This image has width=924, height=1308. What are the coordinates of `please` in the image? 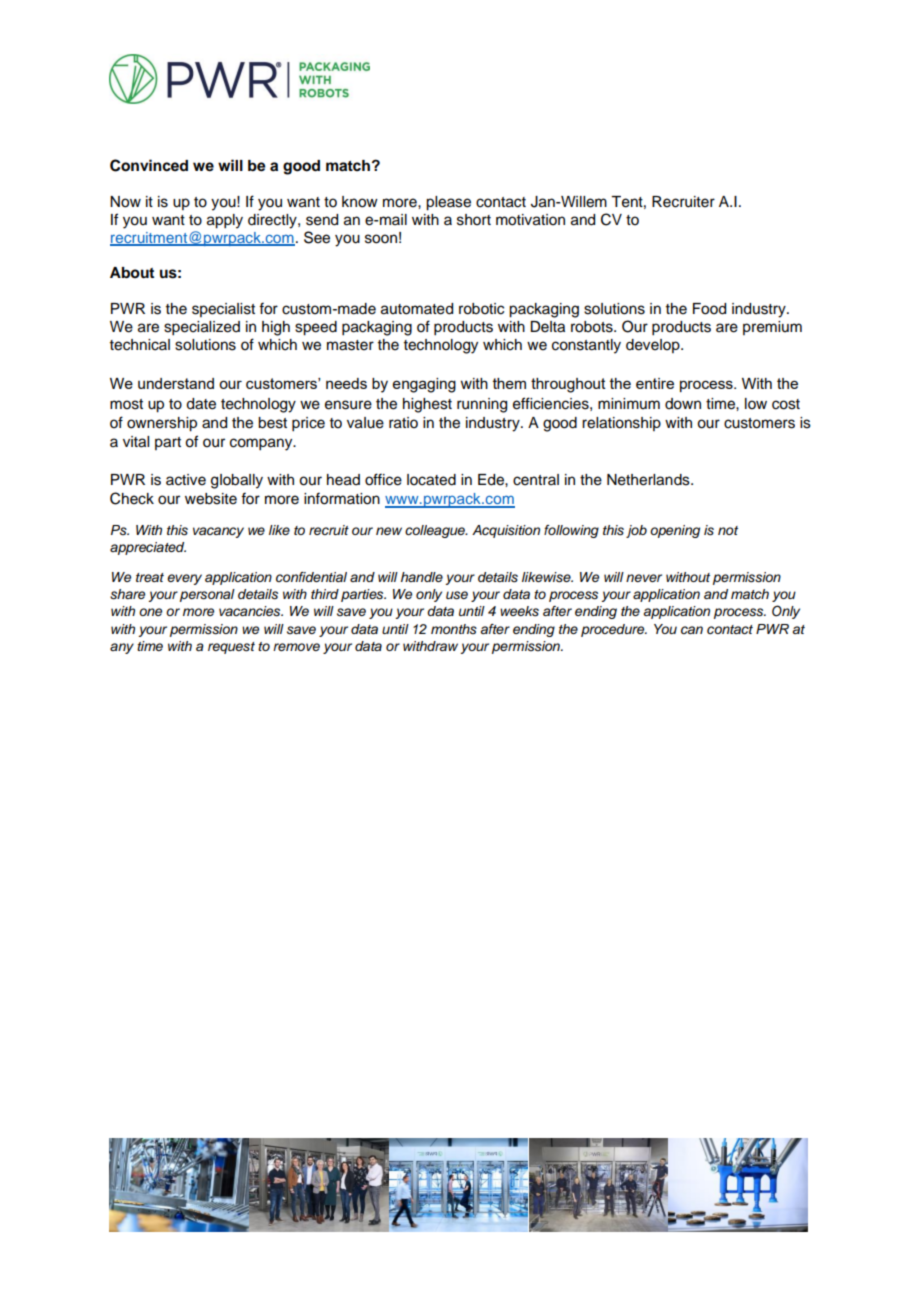 It's located at (448, 203).
